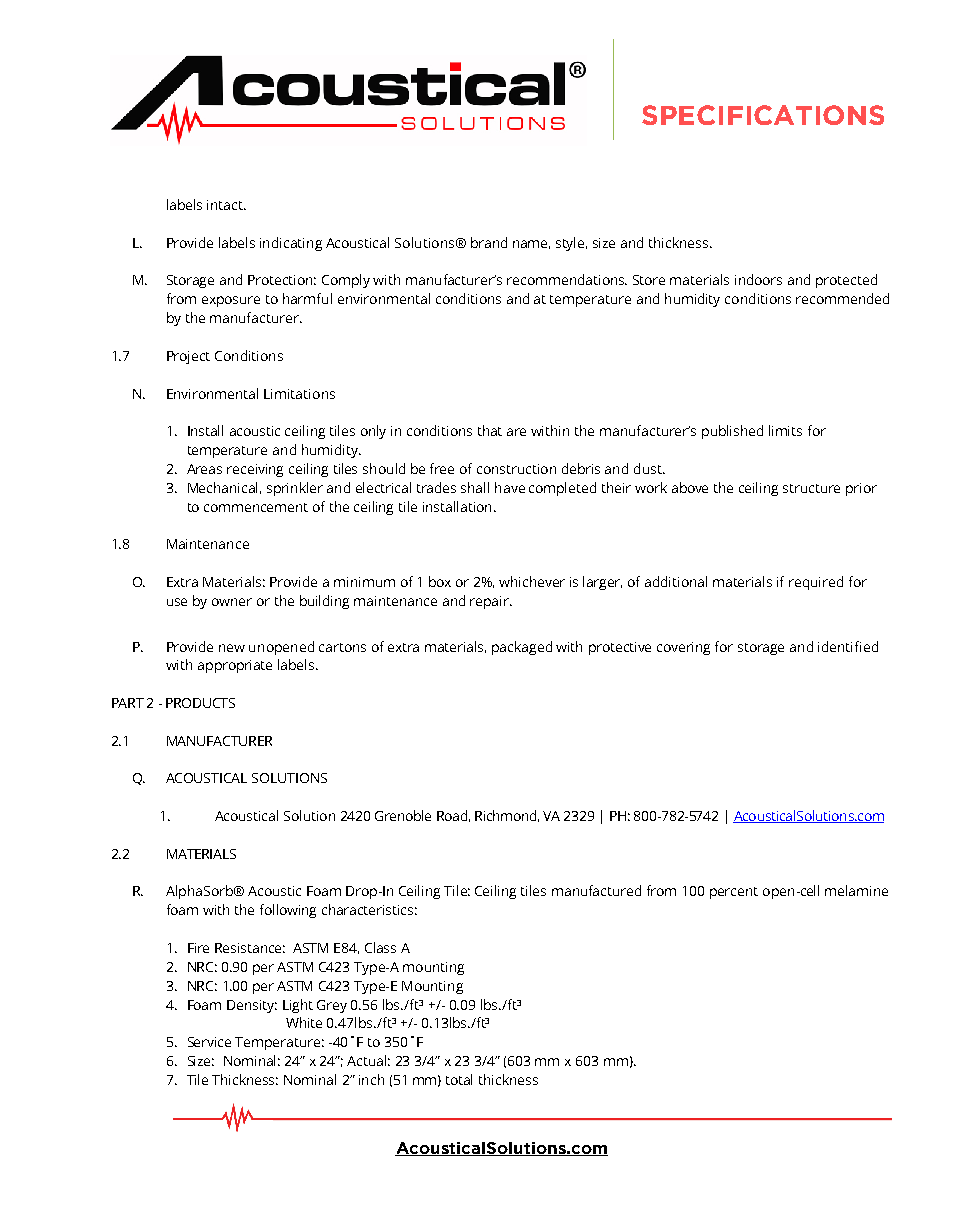  What do you see at coordinates (256, 507) in the screenshot?
I see `commencement` at bounding box center [256, 507].
